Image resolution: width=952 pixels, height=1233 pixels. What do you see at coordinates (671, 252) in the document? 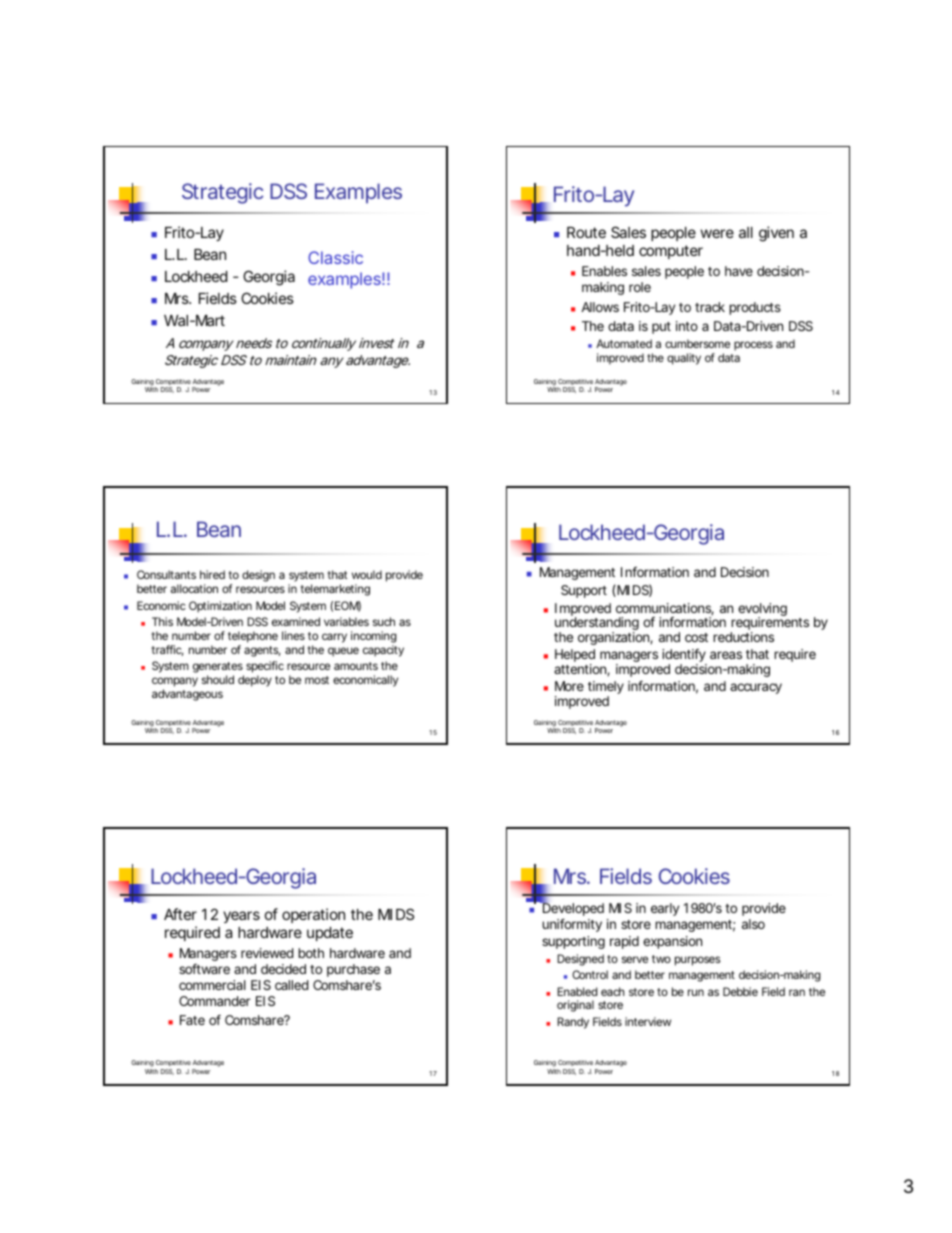
I see `computer` at bounding box center [671, 252].
